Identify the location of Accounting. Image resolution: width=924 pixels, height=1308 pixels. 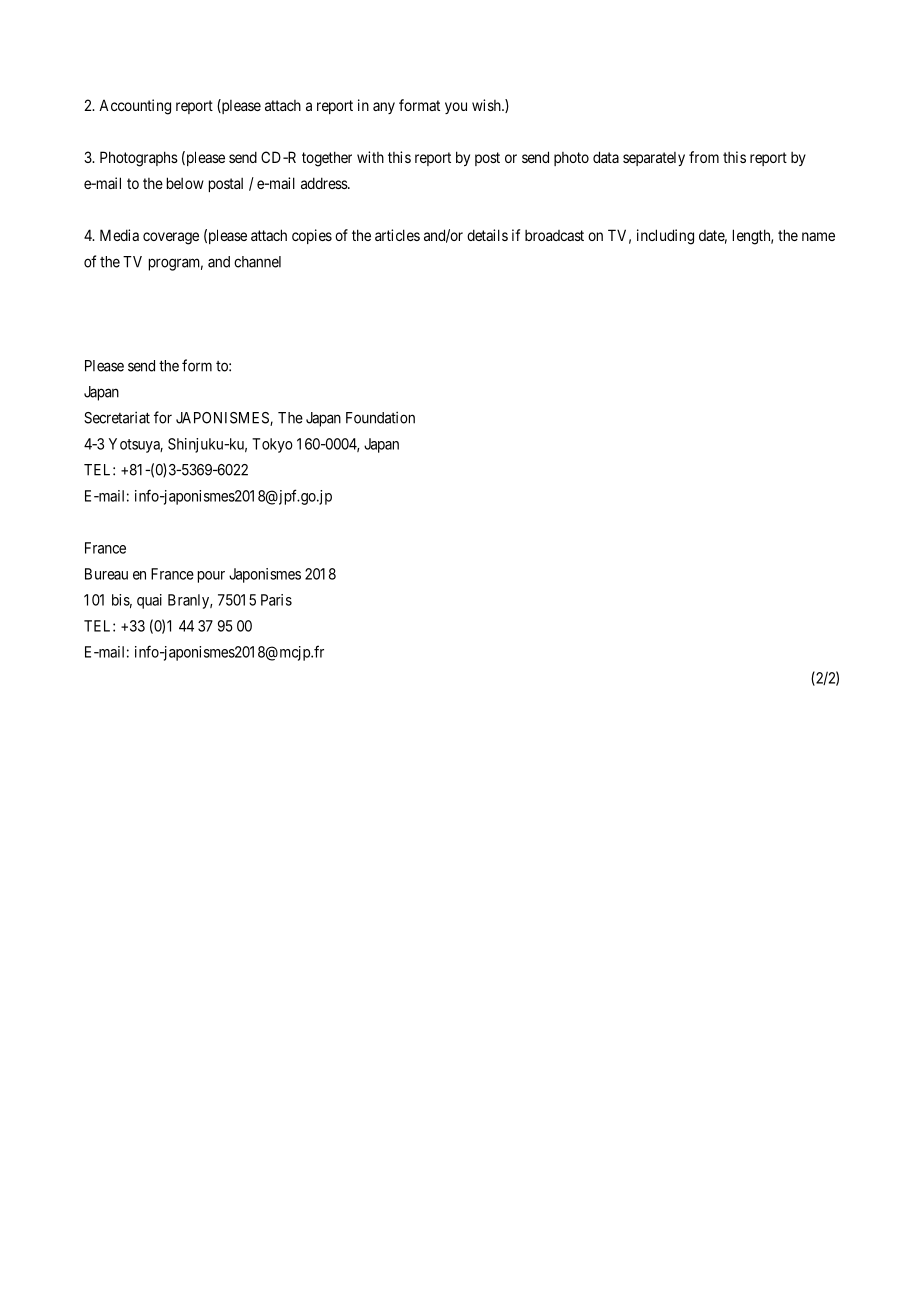
(135, 107).
